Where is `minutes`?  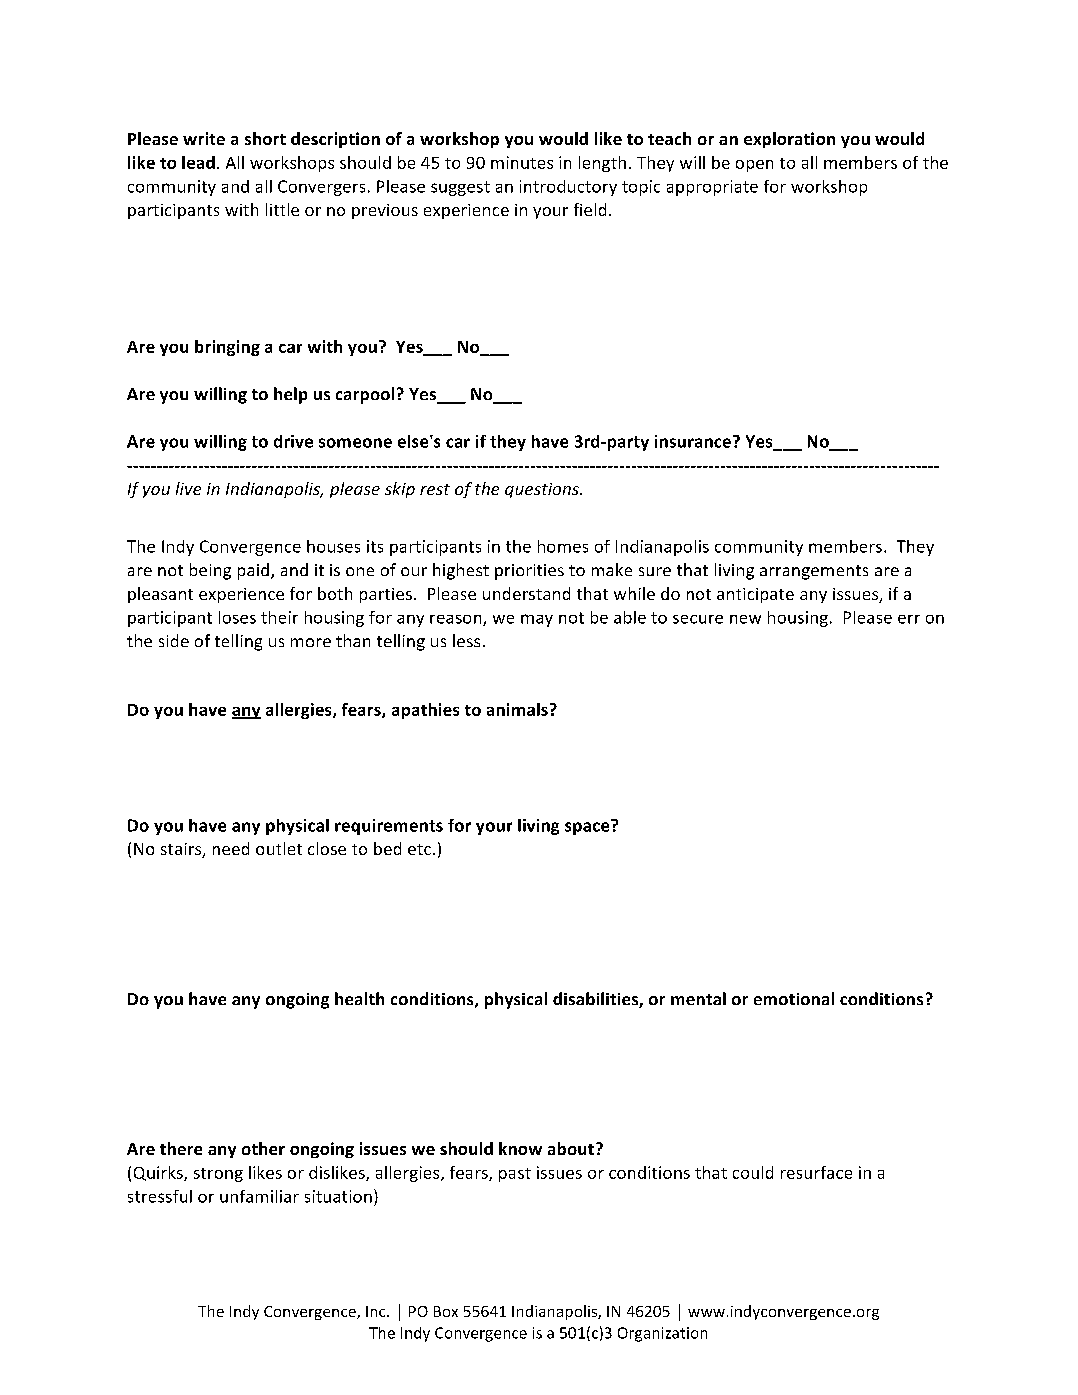 minutes is located at coordinates (522, 162).
